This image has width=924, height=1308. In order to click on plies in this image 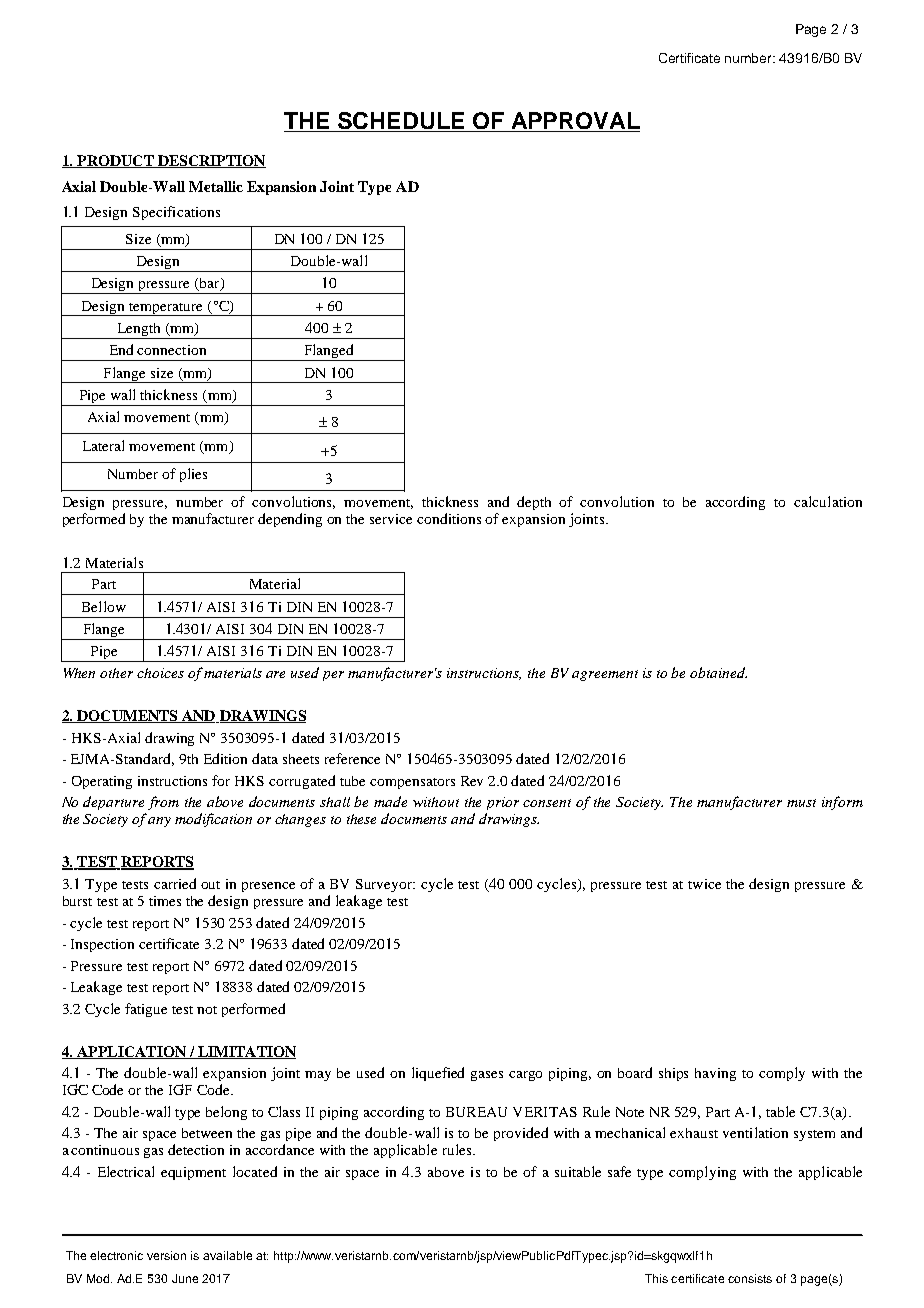, I will do `click(193, 475)`.
